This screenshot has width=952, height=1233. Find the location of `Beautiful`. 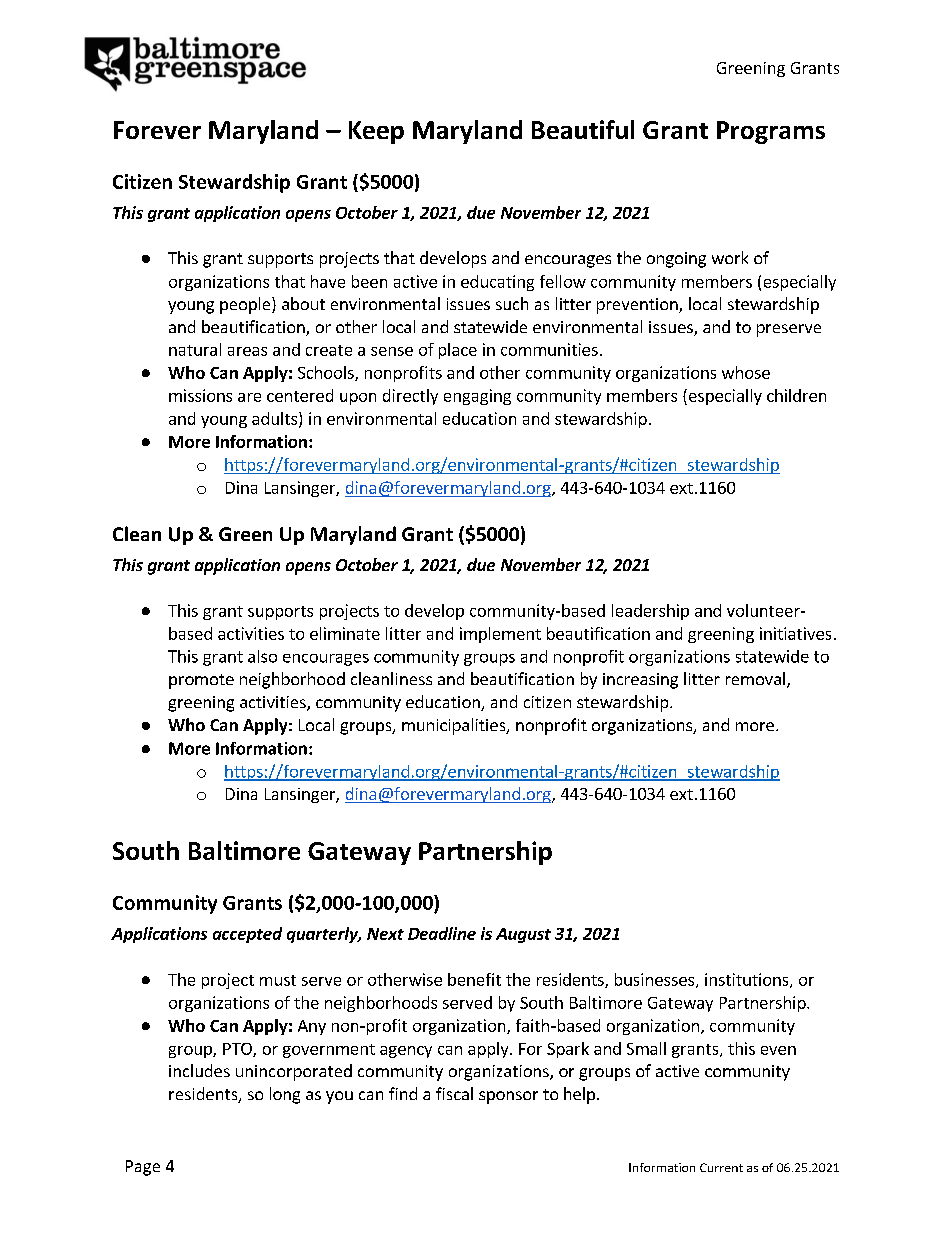

Beautiful is located at coordinates (583, 129).
